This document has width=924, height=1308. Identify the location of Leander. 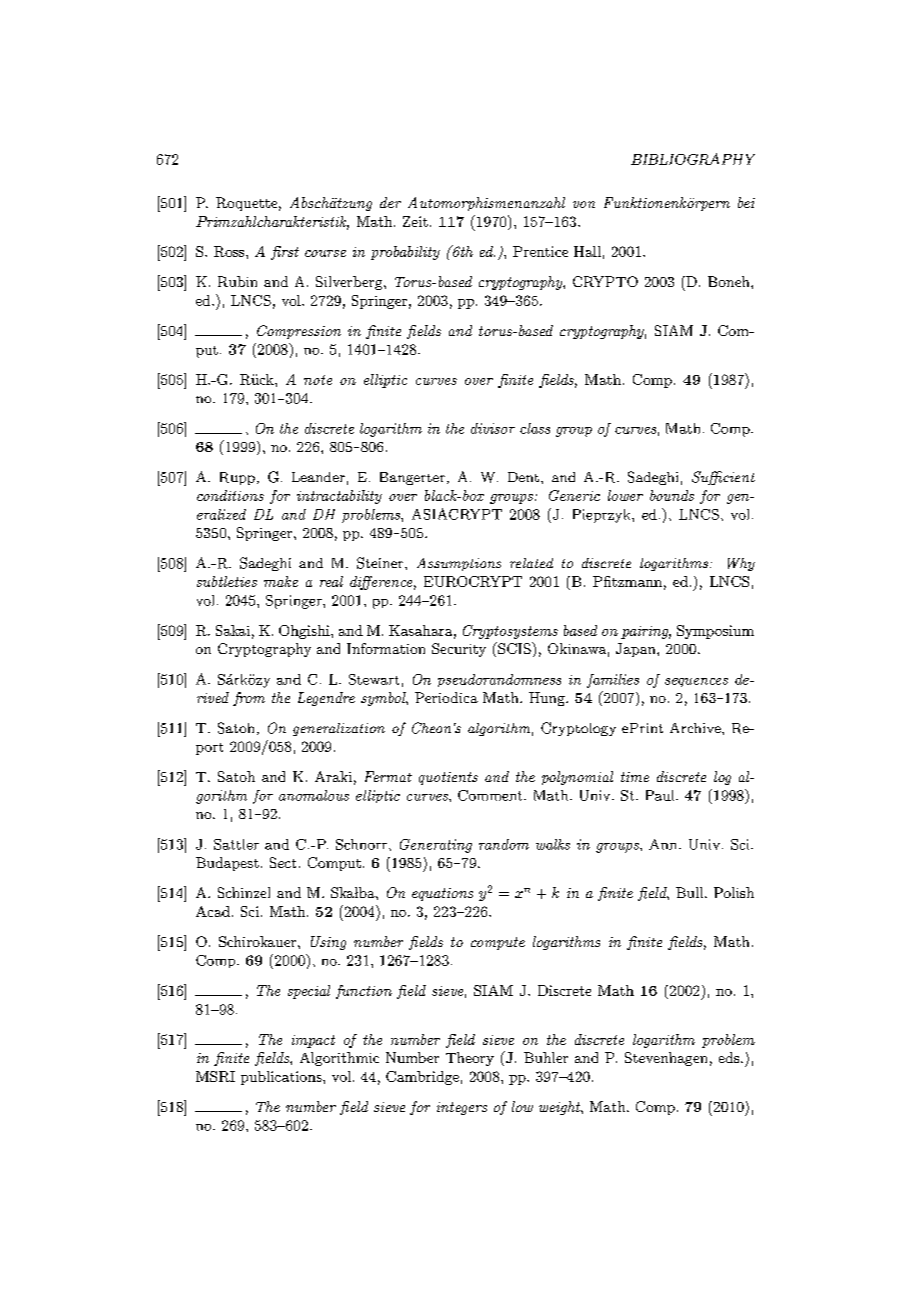
(318, 477).
